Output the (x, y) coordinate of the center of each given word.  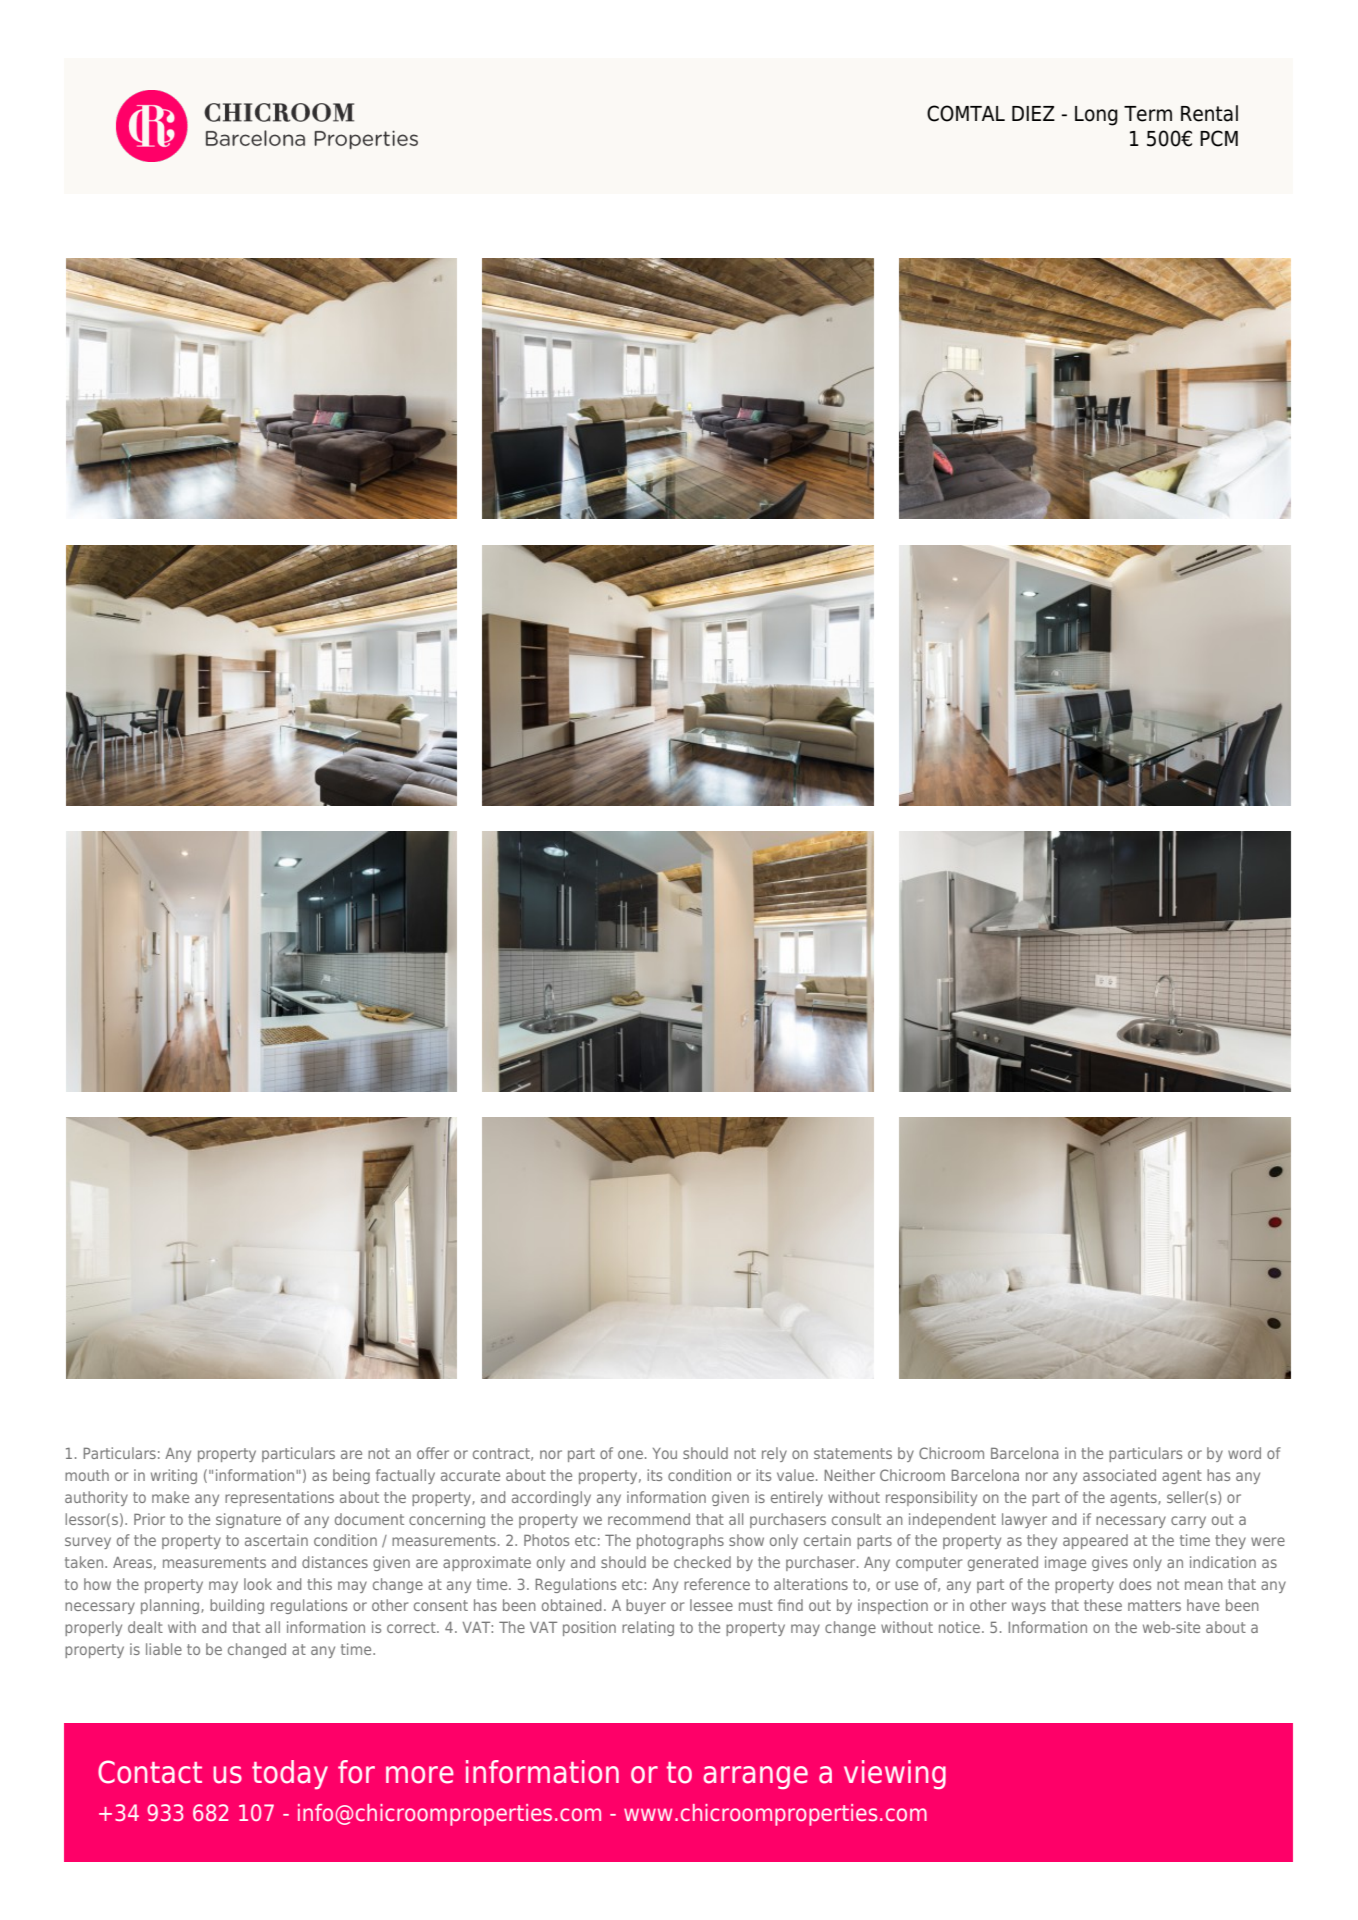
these (1103, 1605)
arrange (755, 1777)
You (665, 1453)
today (290, 1774)
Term (1148, 114)
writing (174, 1476)
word (1244, 1453)
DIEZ (1033, 113)
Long (1096, 116)
